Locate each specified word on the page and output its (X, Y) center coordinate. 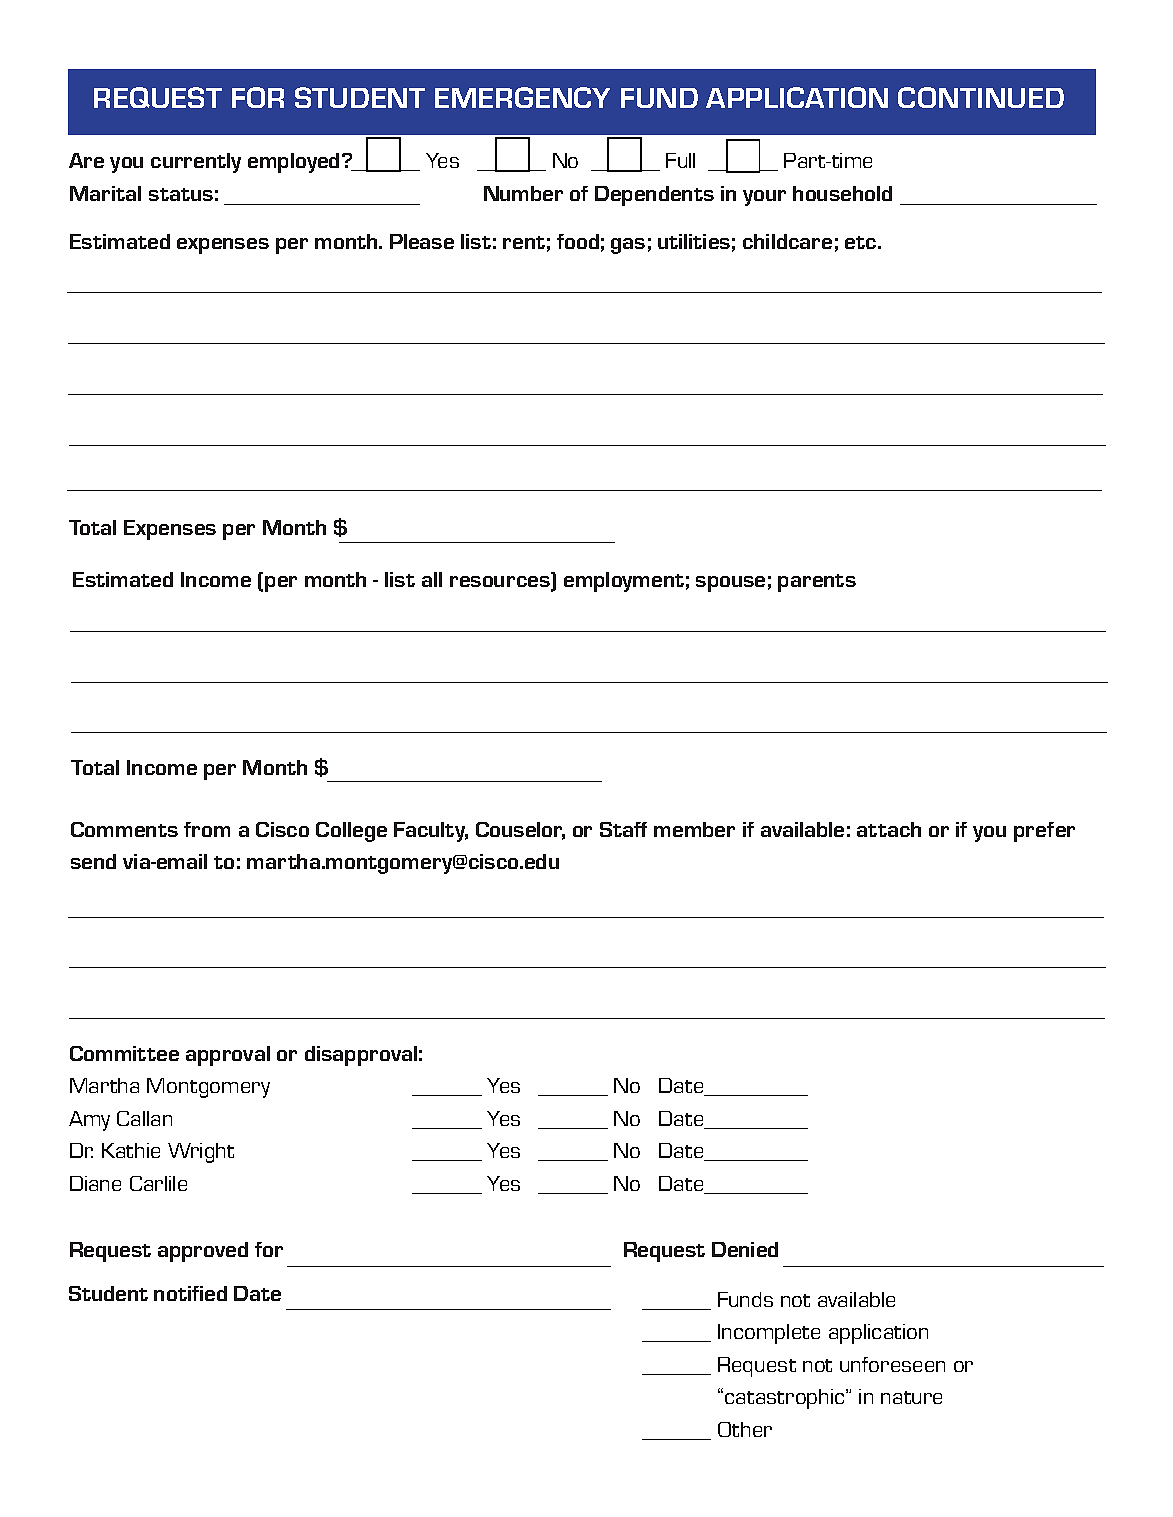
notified (190, 1293)
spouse (730, 584)
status (181, 194)
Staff (623, 829)
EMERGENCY (522, 97)
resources (501, 583)
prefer (1044, 832)
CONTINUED (981, 97)
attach (889, 829)
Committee (124, 1053)
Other (745, 1429)
